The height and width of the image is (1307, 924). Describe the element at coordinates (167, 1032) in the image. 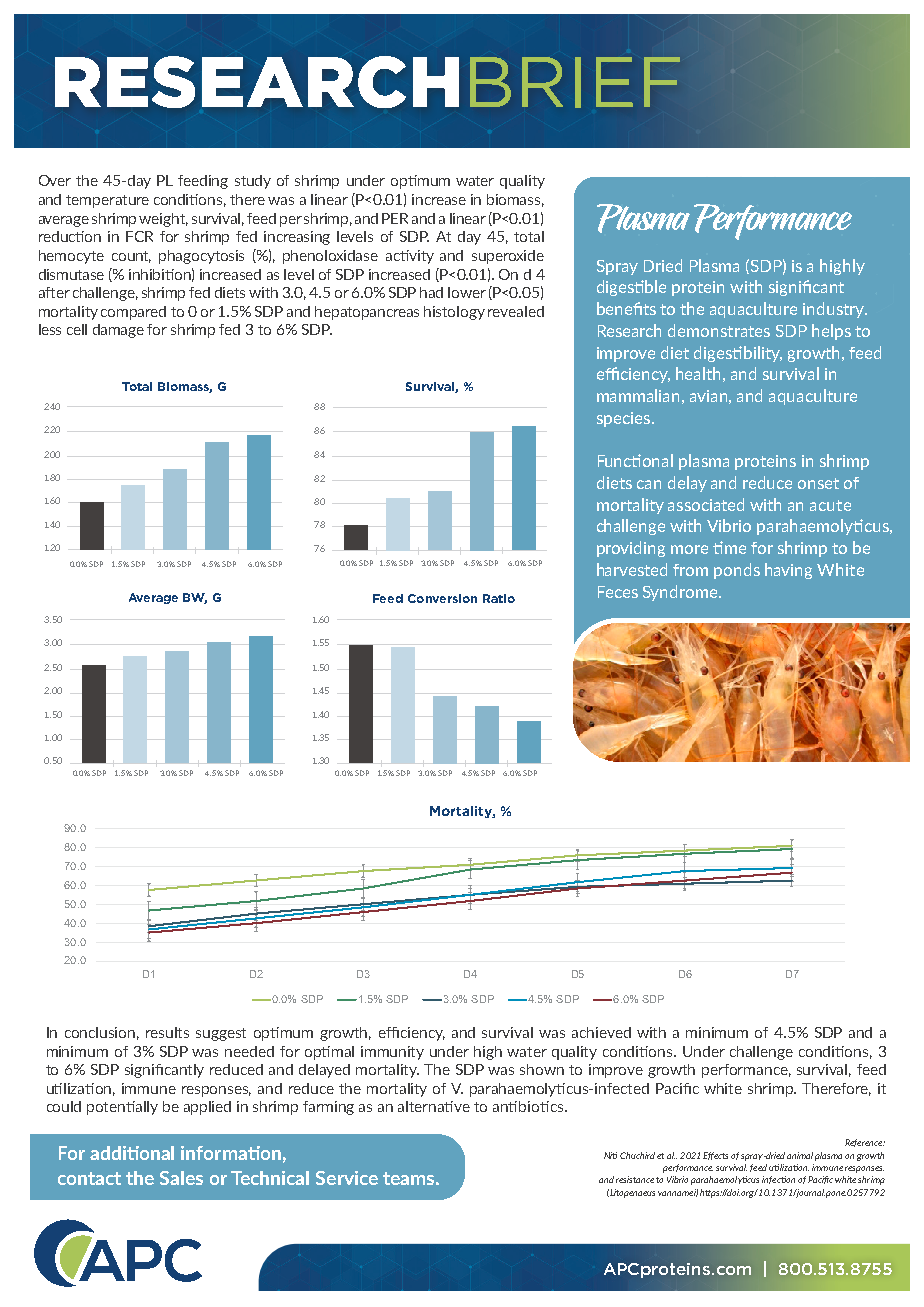

I see `results` at that location.
